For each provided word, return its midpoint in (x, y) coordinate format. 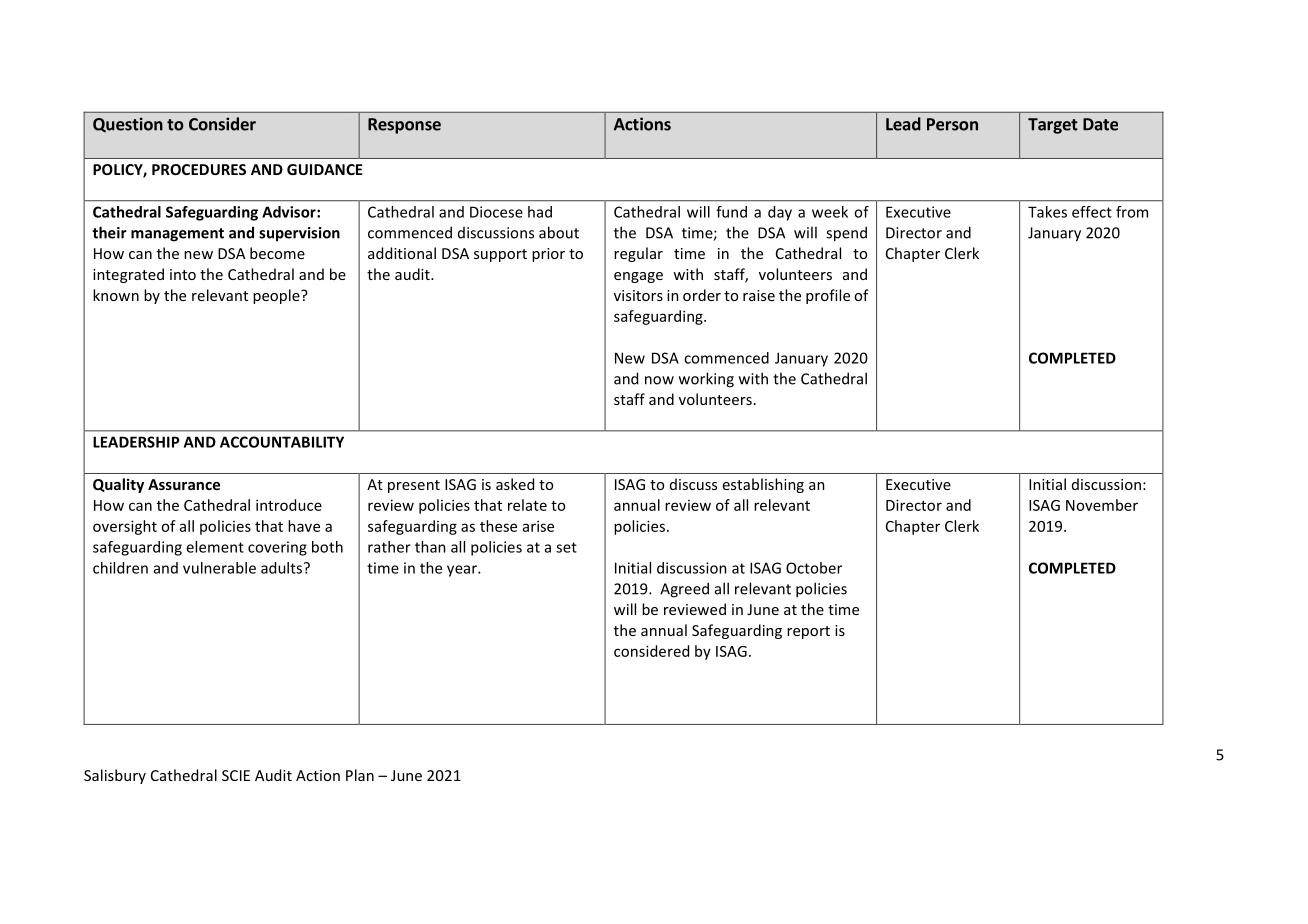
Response (404, 126)
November (1102, 505)
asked (515, 484)
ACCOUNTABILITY (282, 442)
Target (1053, 126)
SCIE (236, 775)
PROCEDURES (199, 169)
